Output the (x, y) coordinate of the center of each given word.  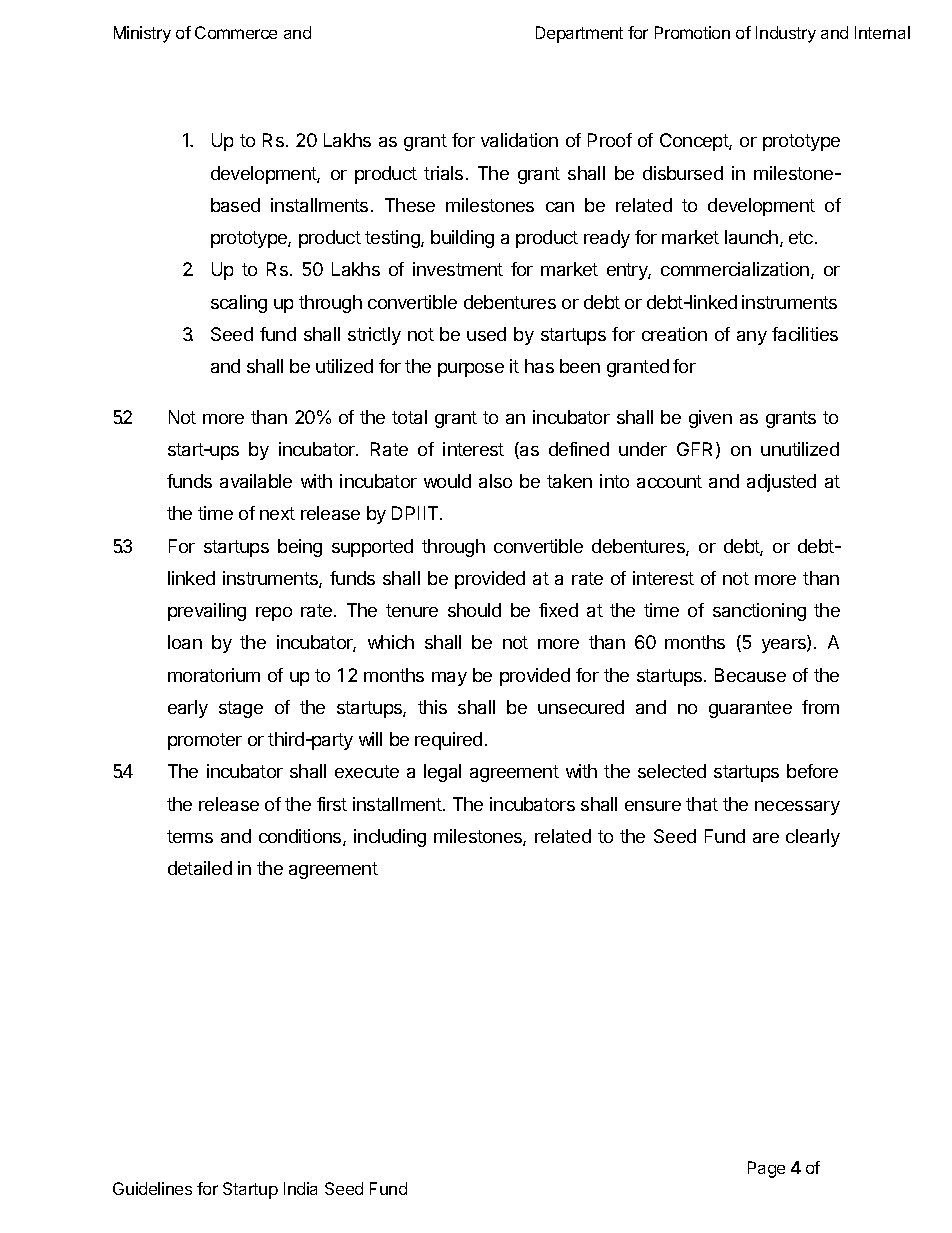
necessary (797, 808)
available (256, 481)
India (300, 1188)
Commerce (236, 32)
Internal (882, 32)
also (495, 481)
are (766, 838)
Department (579, 34)
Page (766, 1169)
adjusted (781, 483)
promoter (205, 741)
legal (442, 773)
